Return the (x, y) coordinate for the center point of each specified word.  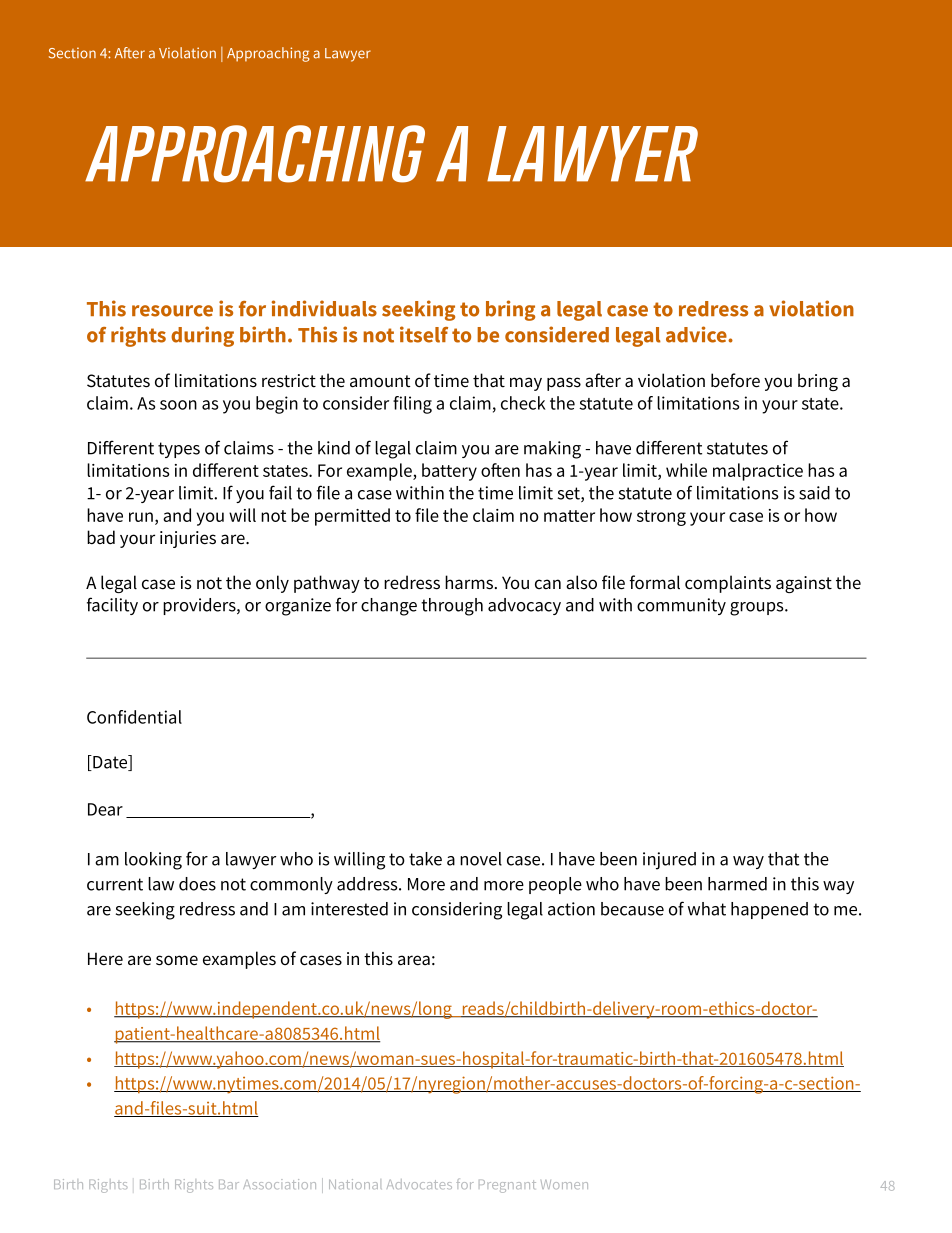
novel (481, 859)
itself (424, 334)
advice (697, 334)
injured (669, 861)
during (202, 336)
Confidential (134, 717)
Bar (229, 1184)
